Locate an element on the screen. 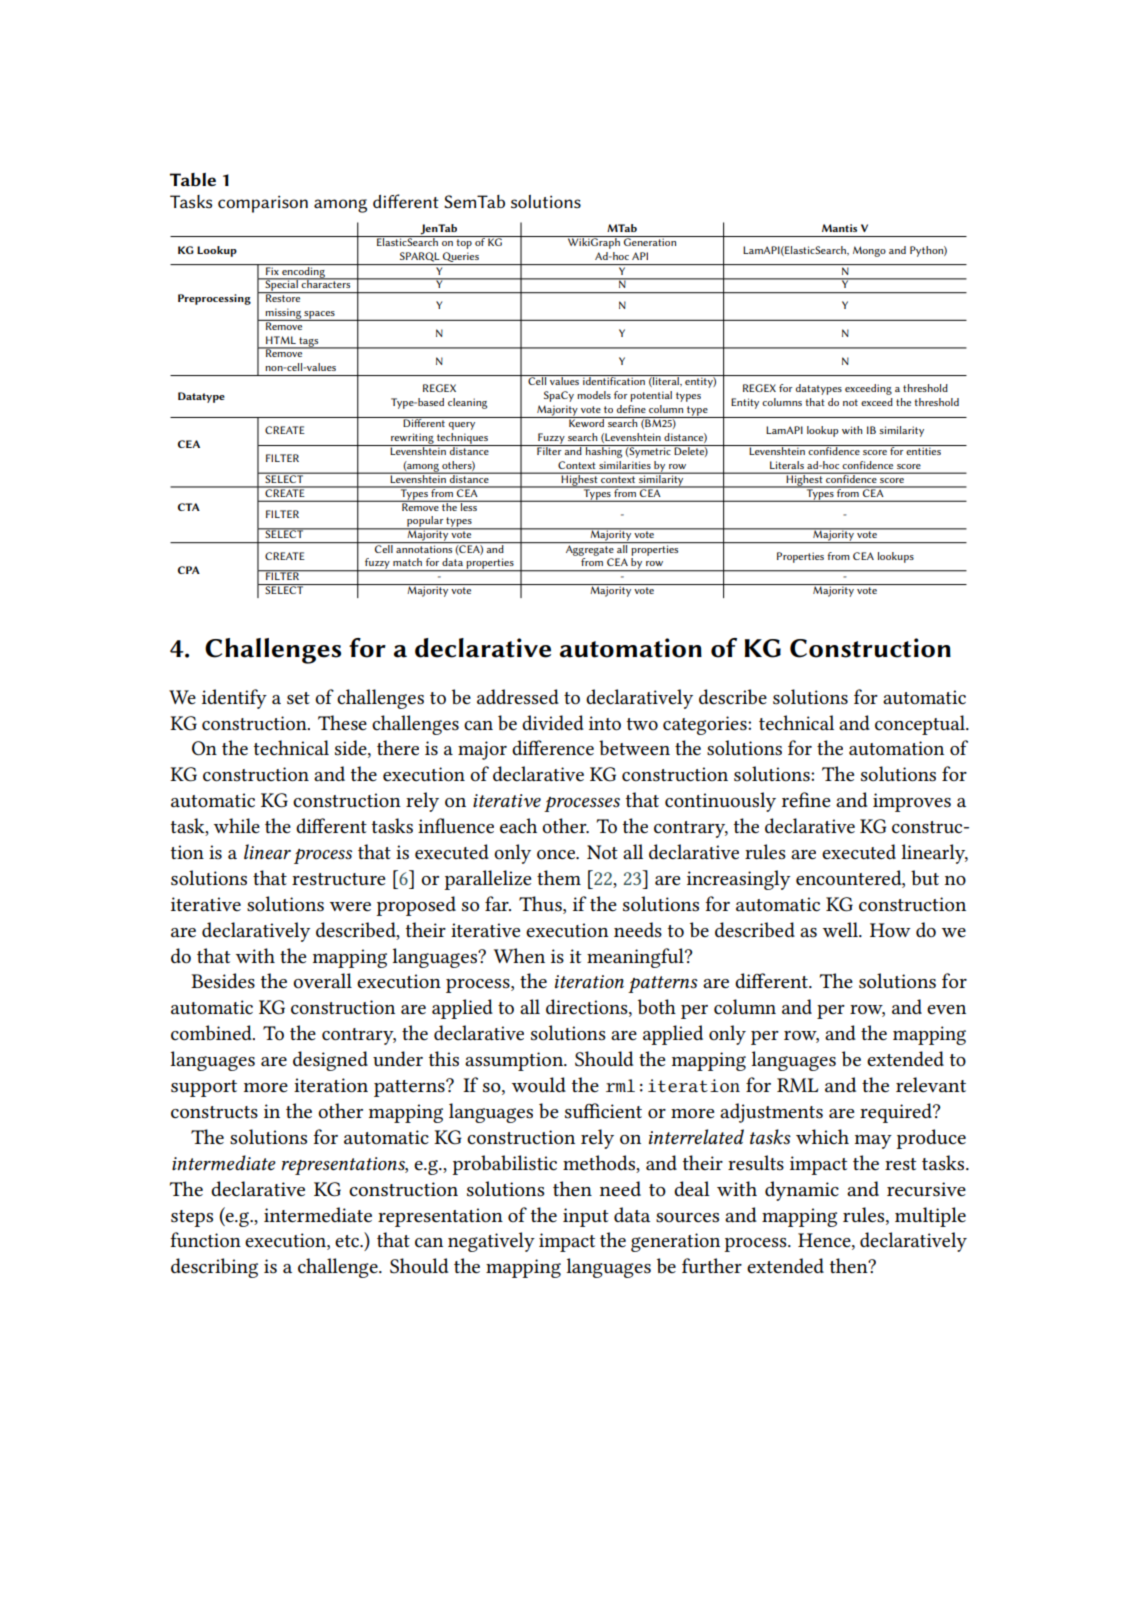 The width and height of the screenshot is (1137, 1609). dynamic is located at coordinates (802, 1191).
